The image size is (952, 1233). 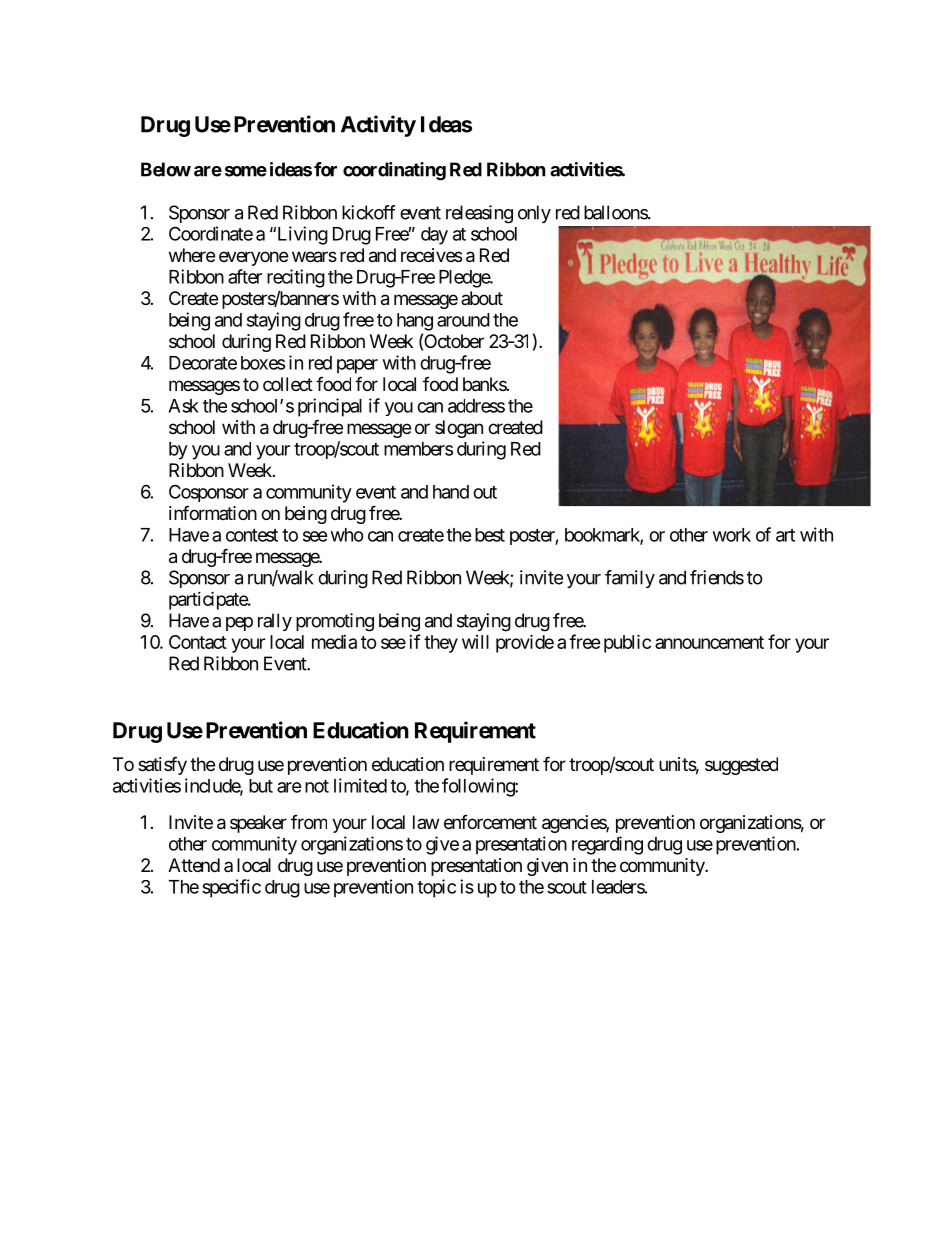 What do you see at coordinates (231, 888) in the document?
I see `specific` at bounding box center [231, 888].
